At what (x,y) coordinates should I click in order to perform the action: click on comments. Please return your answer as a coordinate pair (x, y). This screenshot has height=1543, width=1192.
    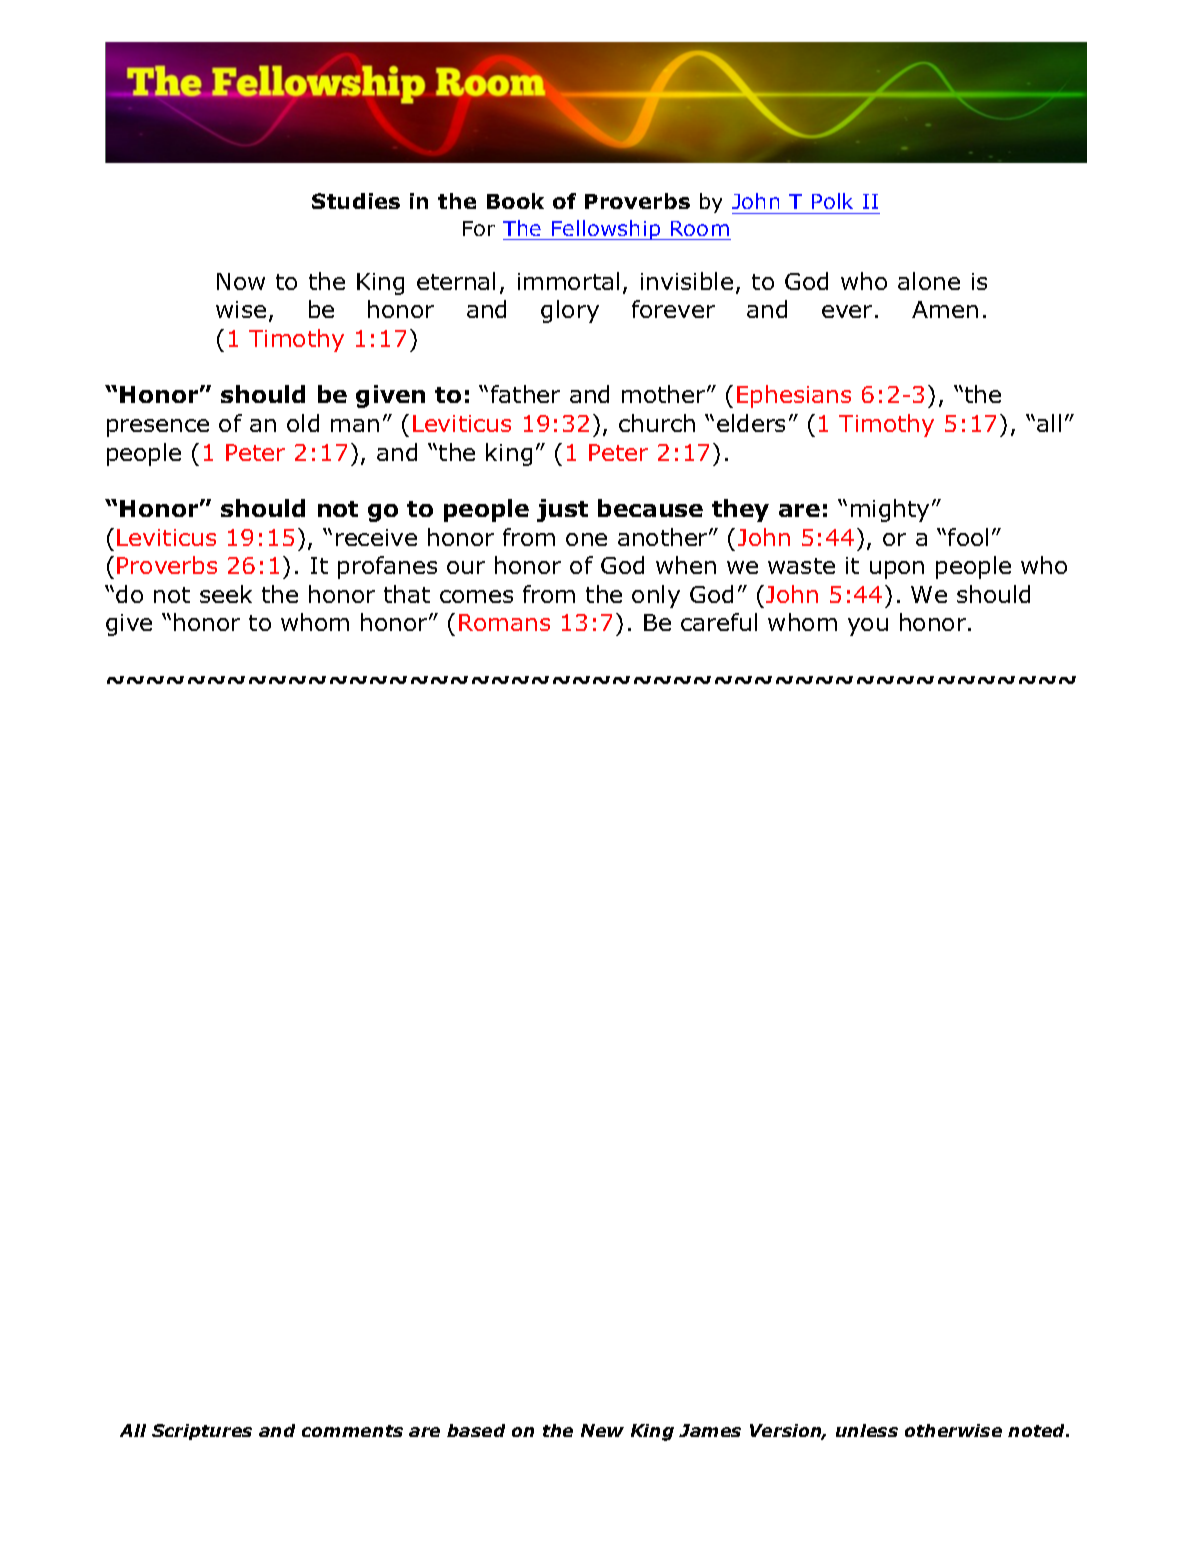
    Looking at the image, I should click on (352, 1431).
